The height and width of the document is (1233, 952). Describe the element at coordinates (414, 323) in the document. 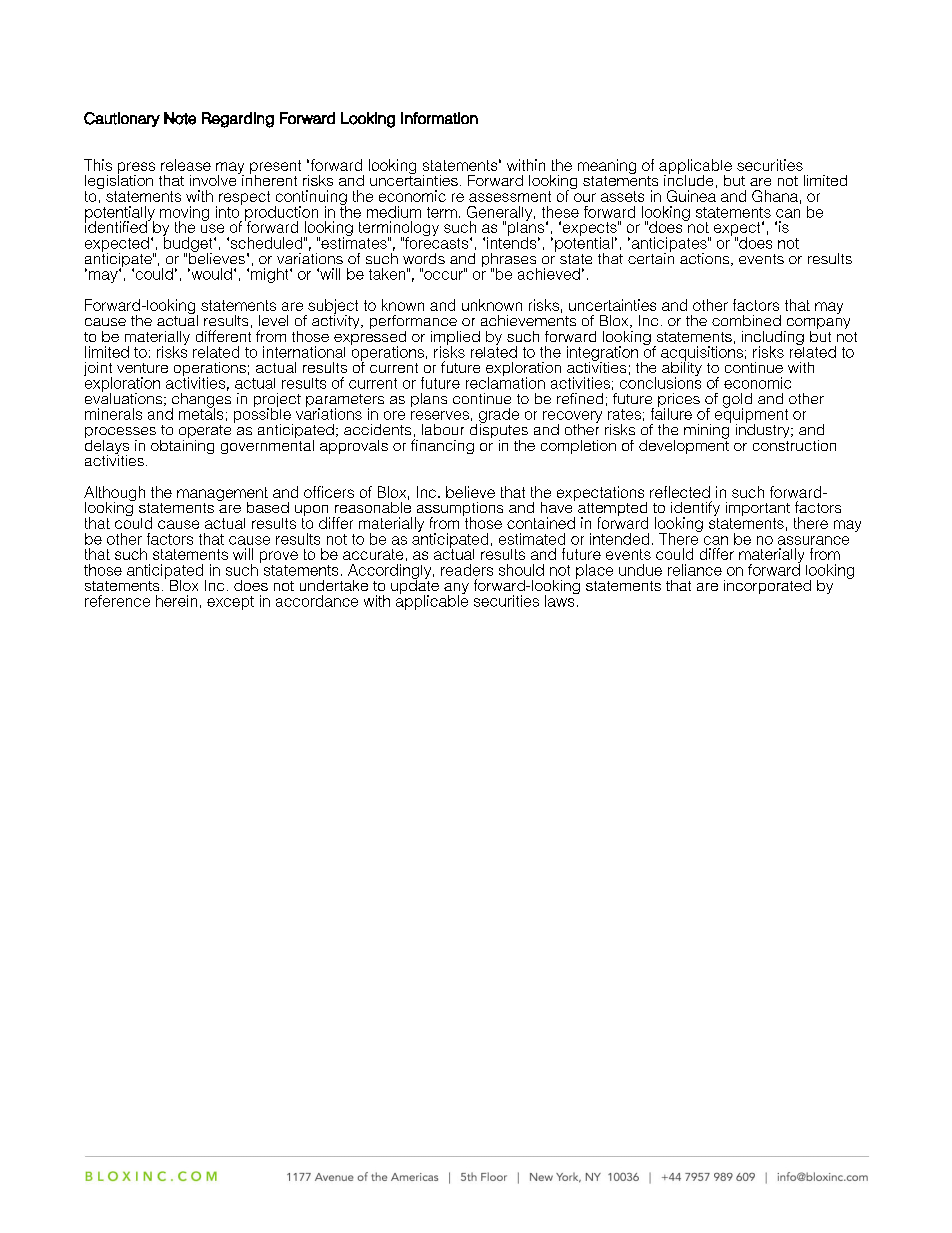

I see `performance` at that location.
